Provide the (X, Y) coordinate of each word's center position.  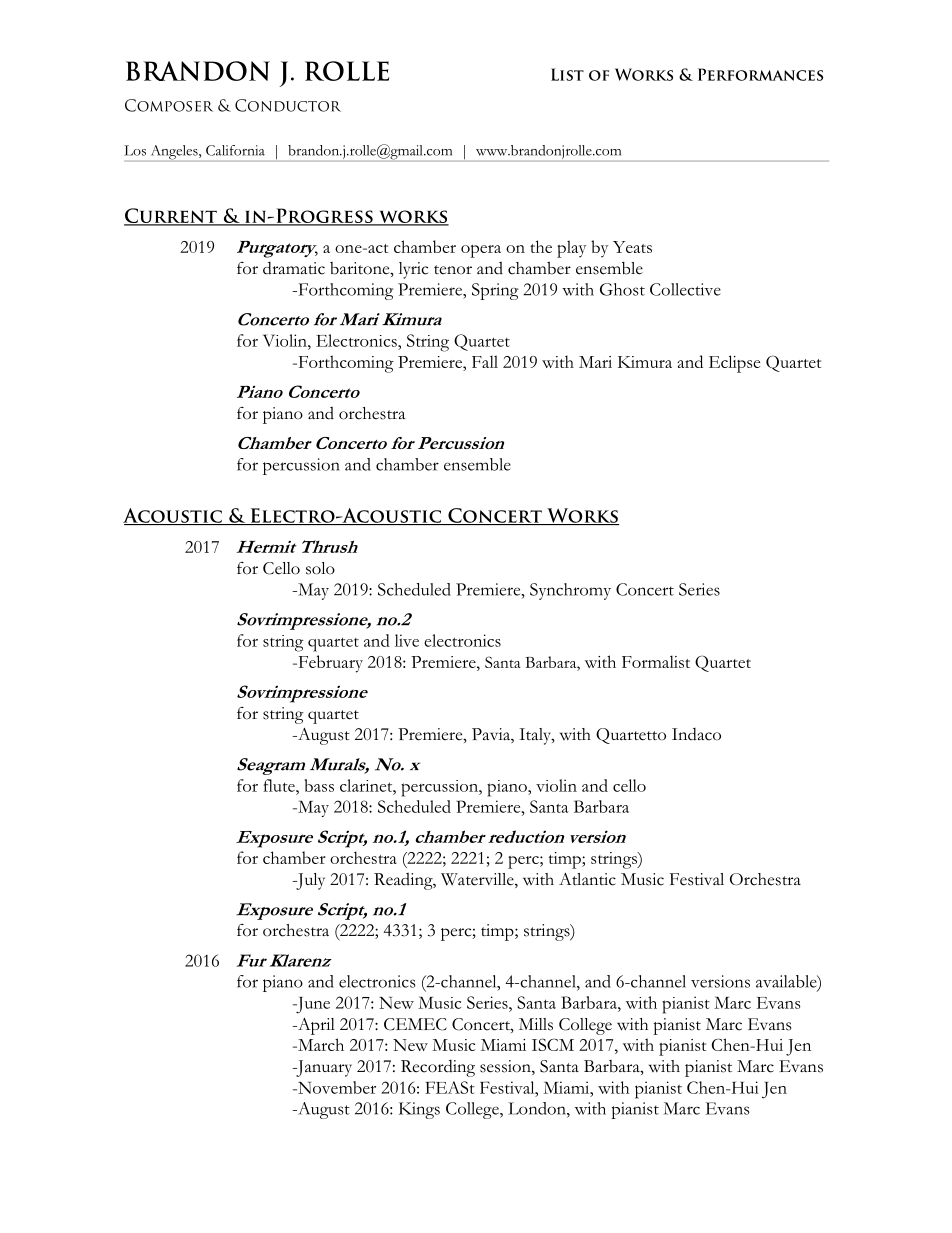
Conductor (288, 105)
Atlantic (587, 879)
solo (320, 568)
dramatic (294, 268)
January (323, 1068)
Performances (760, 74)
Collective (685, 289)
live (407, 640)
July (309, 881)
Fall (485, 361)
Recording (438, 1068)
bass (319, 785)
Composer (169, 105)
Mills (536, 1024)
